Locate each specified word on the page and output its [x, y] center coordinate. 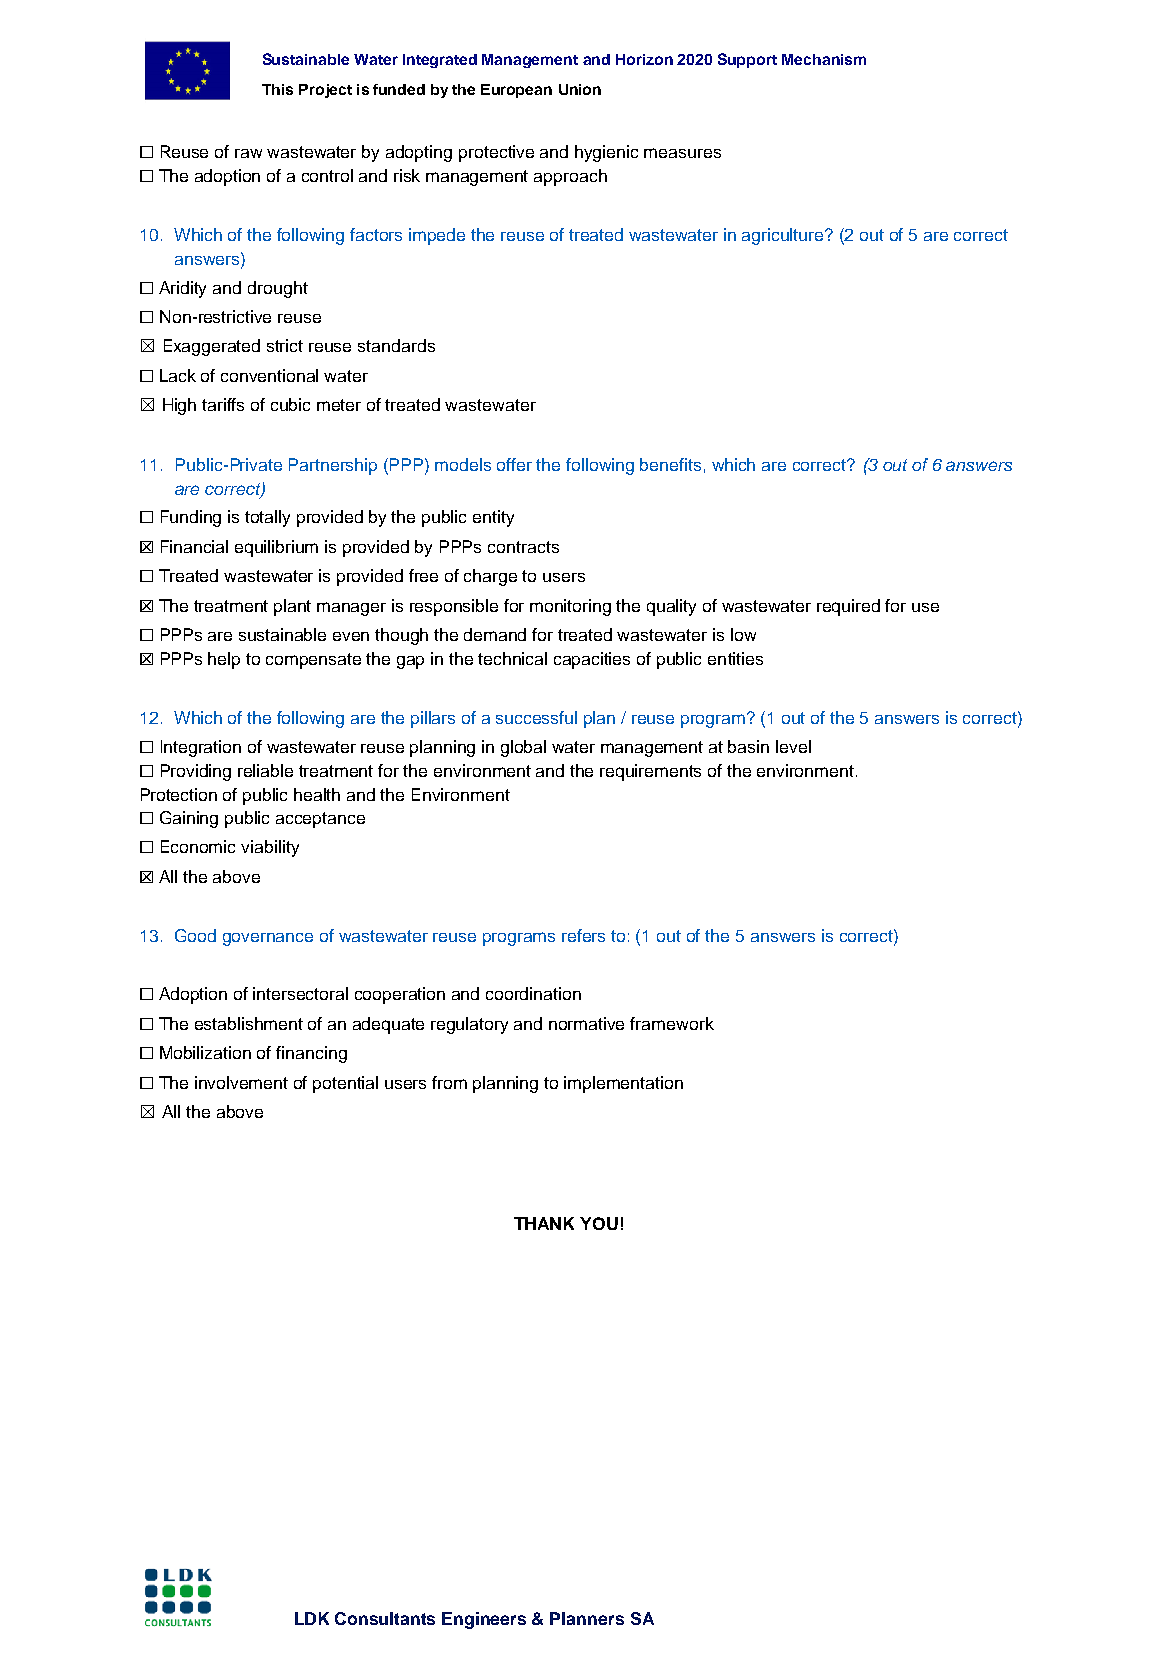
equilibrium [276, 548]
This [277, 89]
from [449, 1082]
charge [490, 577]
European [516, 91]
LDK [312, 1618]
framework [672, 1023]
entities [735, 658]
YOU [599, 1223]
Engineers [484, 1620]
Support [747, 60]
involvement [241, 1082]
